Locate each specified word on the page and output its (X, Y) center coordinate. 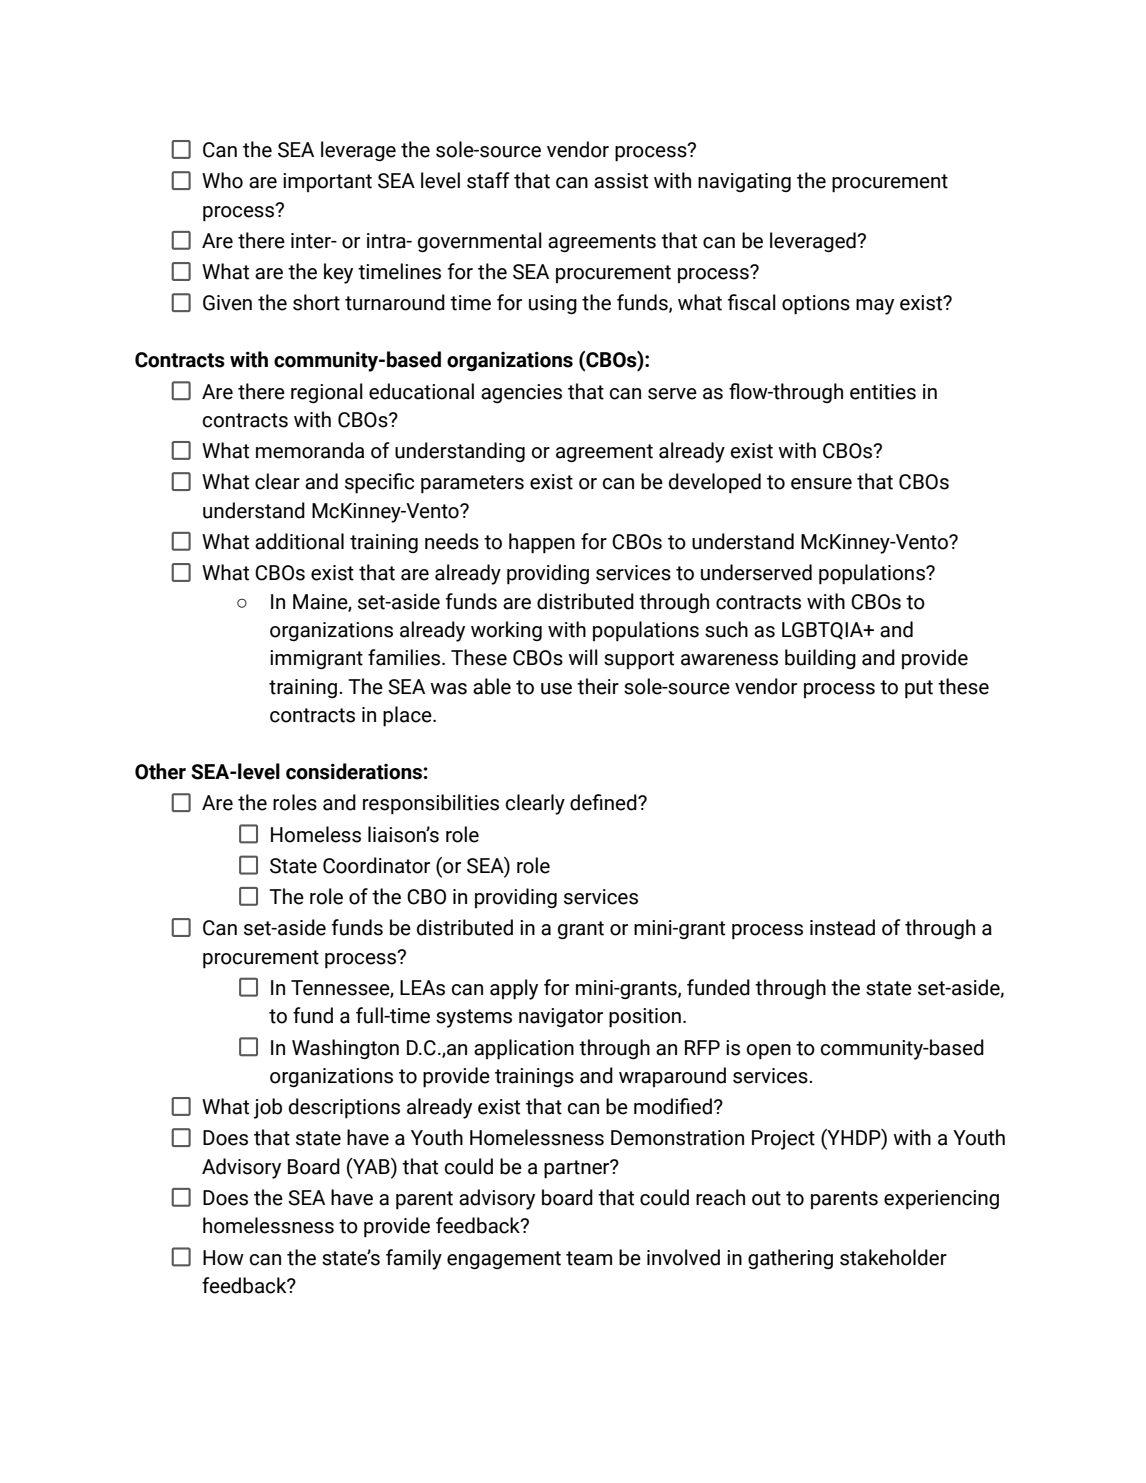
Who (222, 180)
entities (883, 392)
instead (842, 927)
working (506, 631)
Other (160, 771)
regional (327, 393)
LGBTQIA (823, 631)
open (768, 1052)
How (223, 1258)
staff (488, 180)
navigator (561, 1017)
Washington (345, 1049)
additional (299, 541)
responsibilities (431, 804)
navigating (744, 182)
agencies (521, 393)
